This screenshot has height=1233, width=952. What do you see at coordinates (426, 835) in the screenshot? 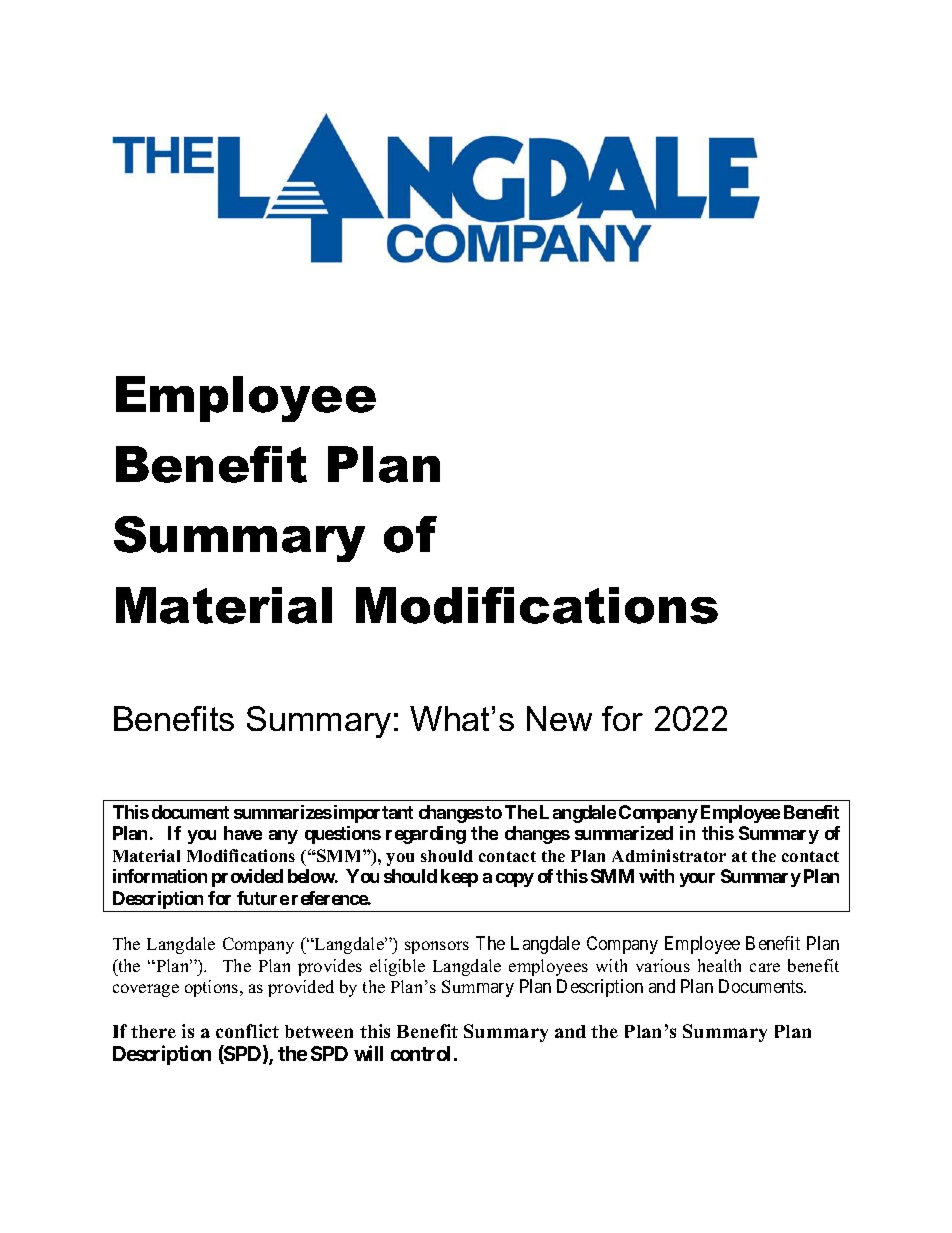
I see `regarding` at bounding box center [426, 835].
